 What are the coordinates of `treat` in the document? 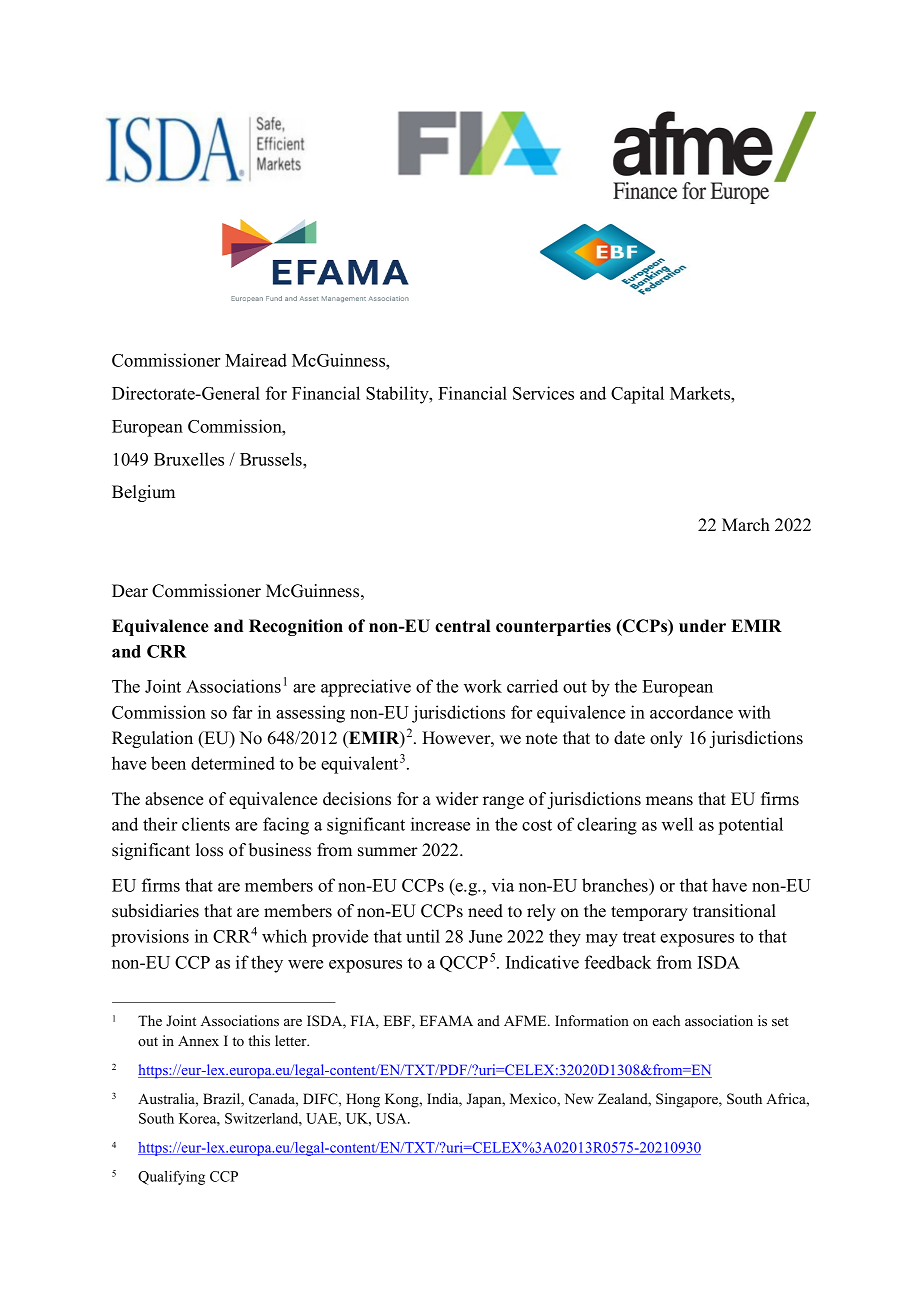 It's located at (639, 937).
